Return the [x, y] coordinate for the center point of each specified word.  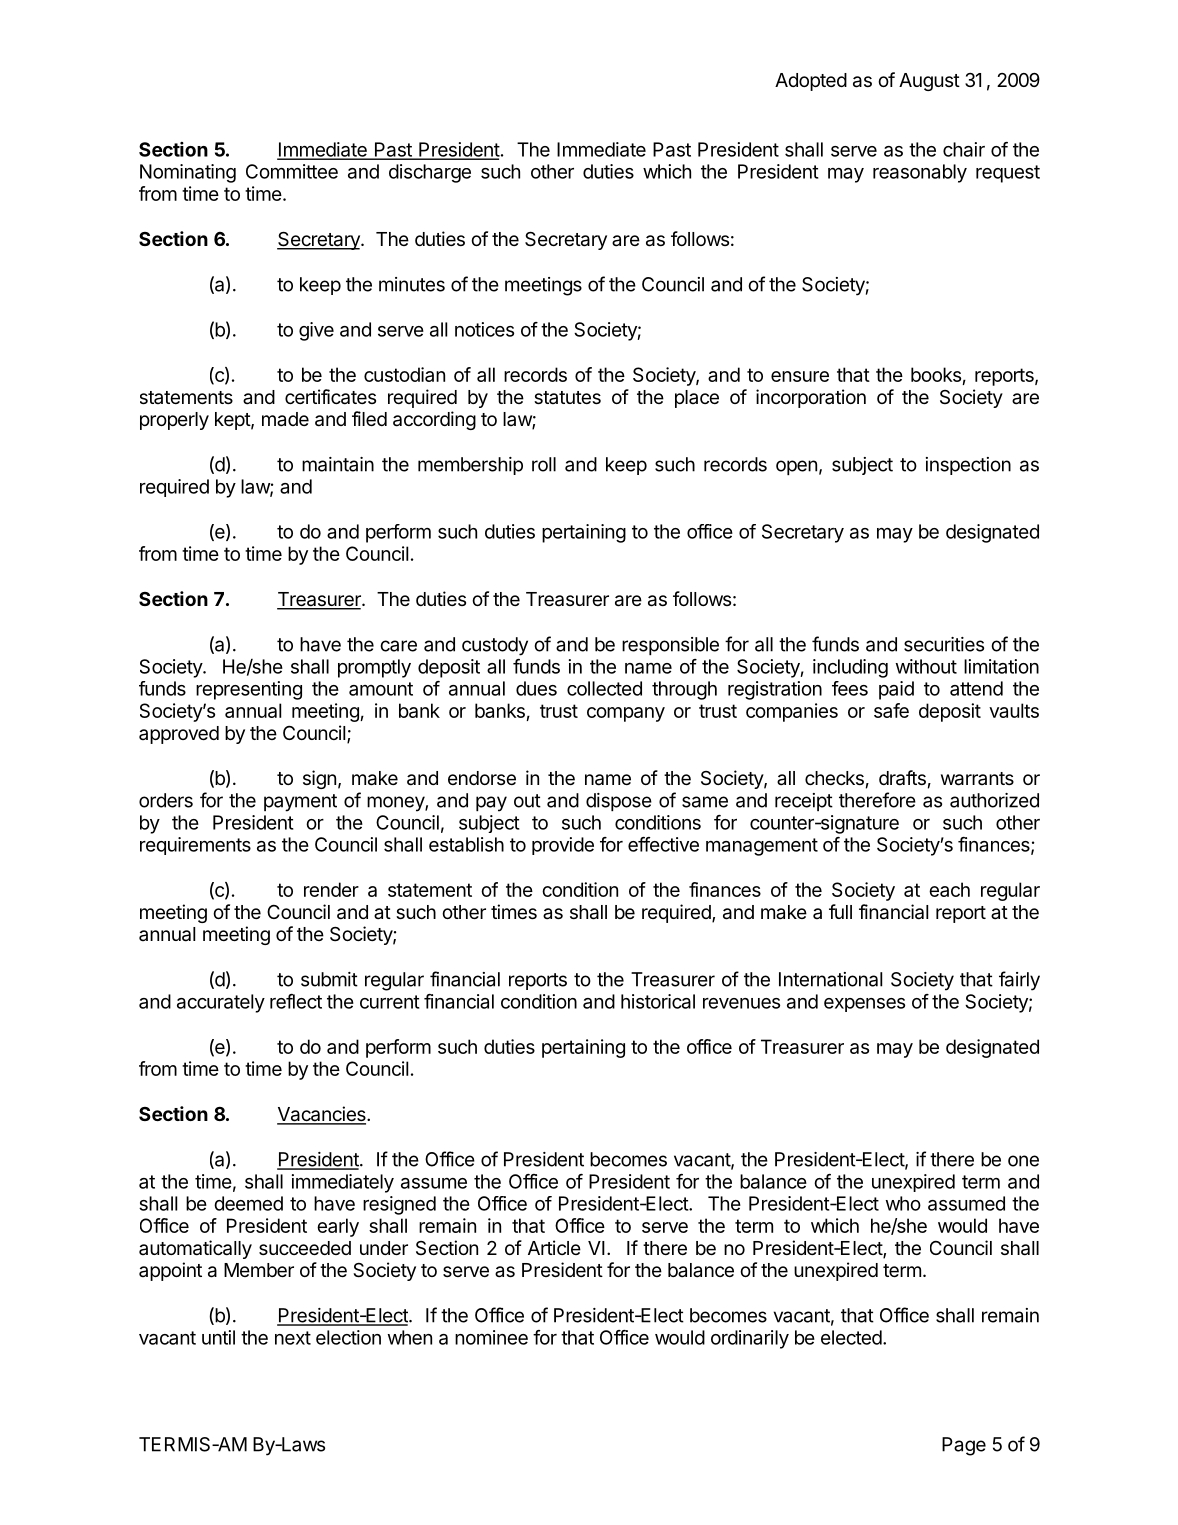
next [293, 1338]
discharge [430, 173]
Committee [292, 171]
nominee [491, 1337]
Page [964, 1446]
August [929, 82]
